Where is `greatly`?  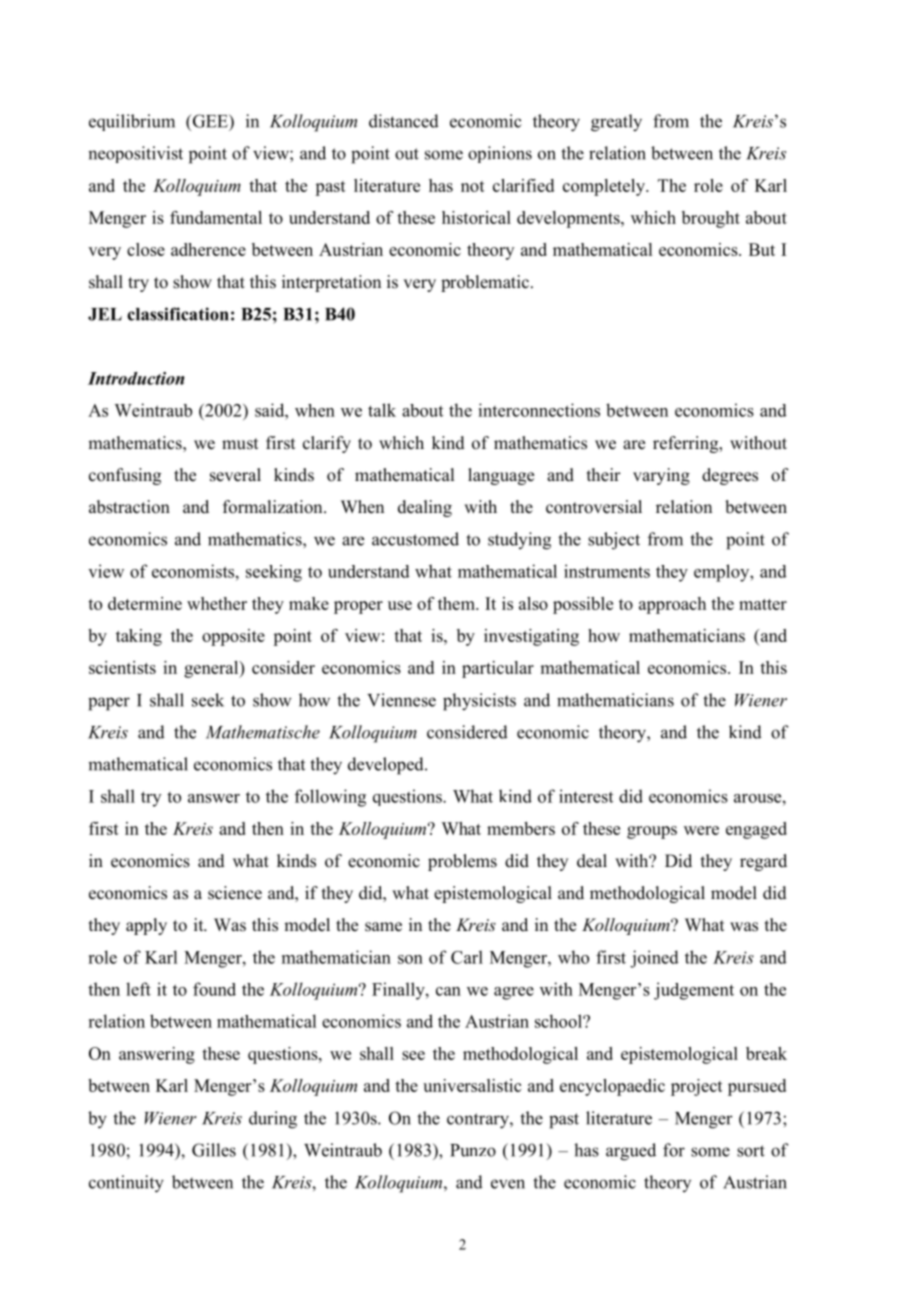
greatly is located at coordinates (616, 123).
